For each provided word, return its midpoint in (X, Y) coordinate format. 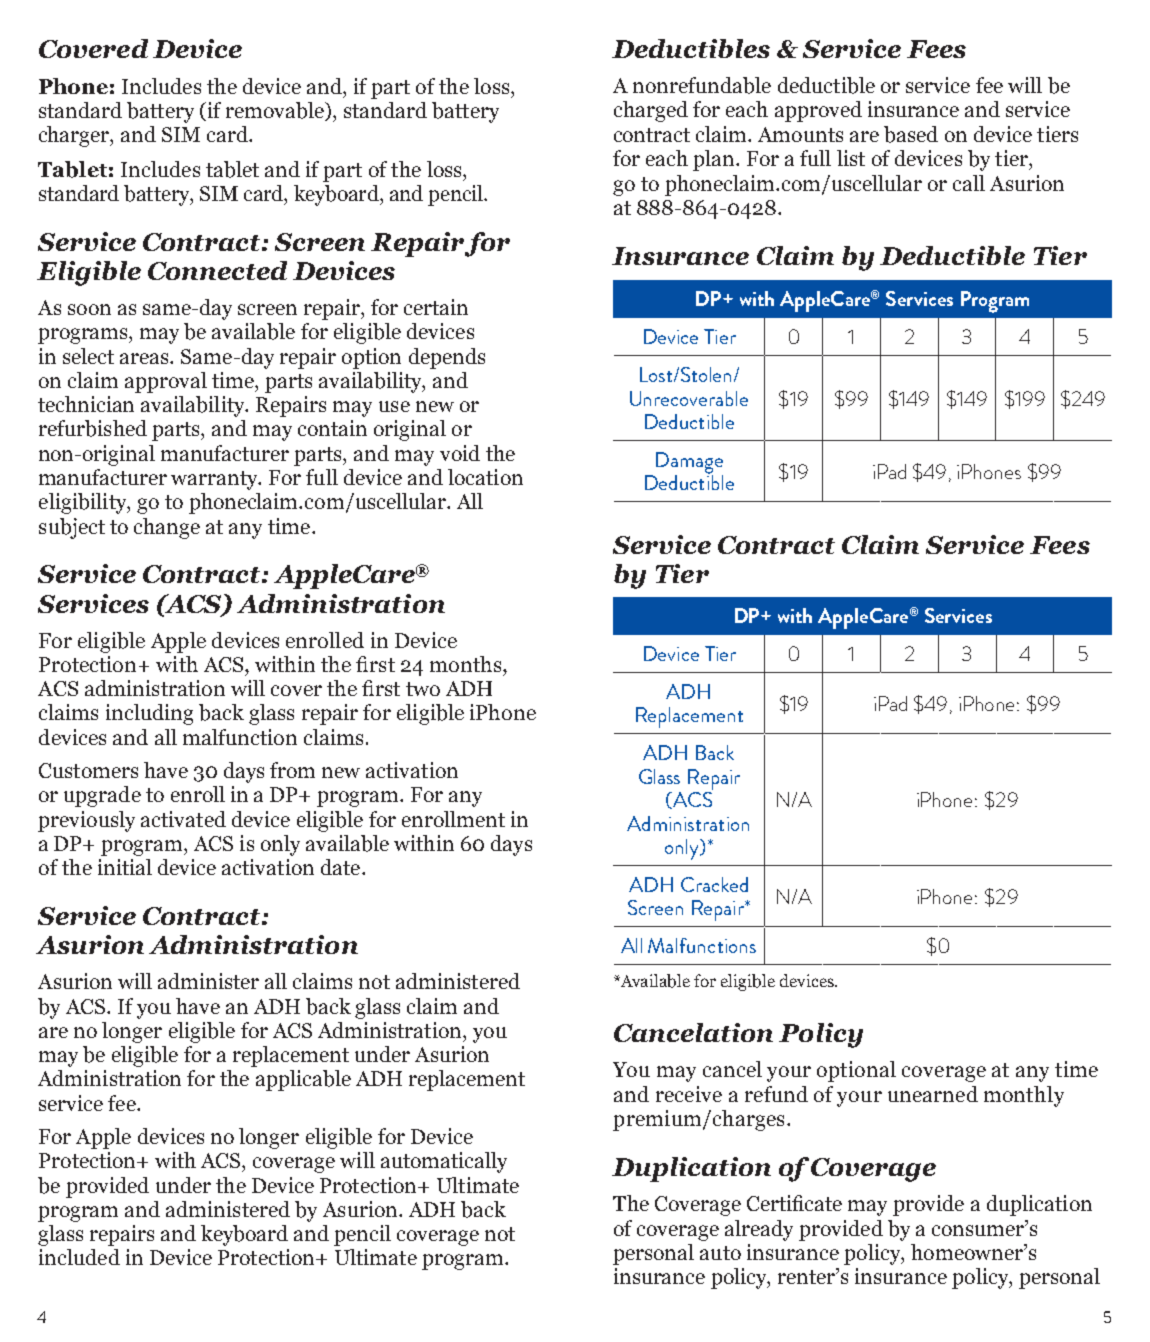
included (79, 1257)
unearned (933, 1094)
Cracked (714, 884)
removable (276, 111)
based (911, 134)
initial (125, 867)
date (342, 867)
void (460, 453)
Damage (689, 464)
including (149, 714)
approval (166, 382)
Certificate (794, 1203)
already (759, 1230)
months (467, 664)
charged (651, 111)
